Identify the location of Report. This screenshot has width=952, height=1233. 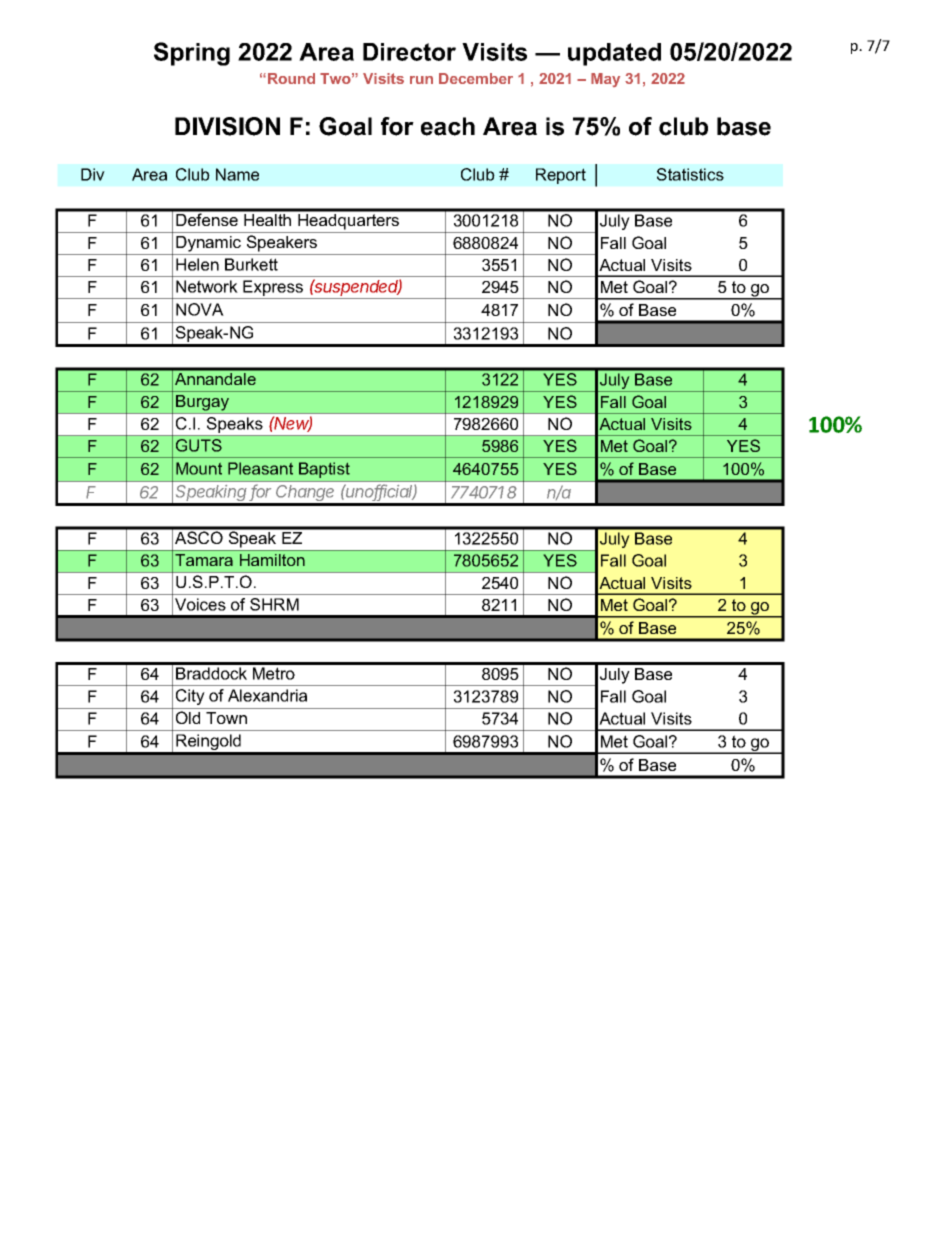
(561, 176).
